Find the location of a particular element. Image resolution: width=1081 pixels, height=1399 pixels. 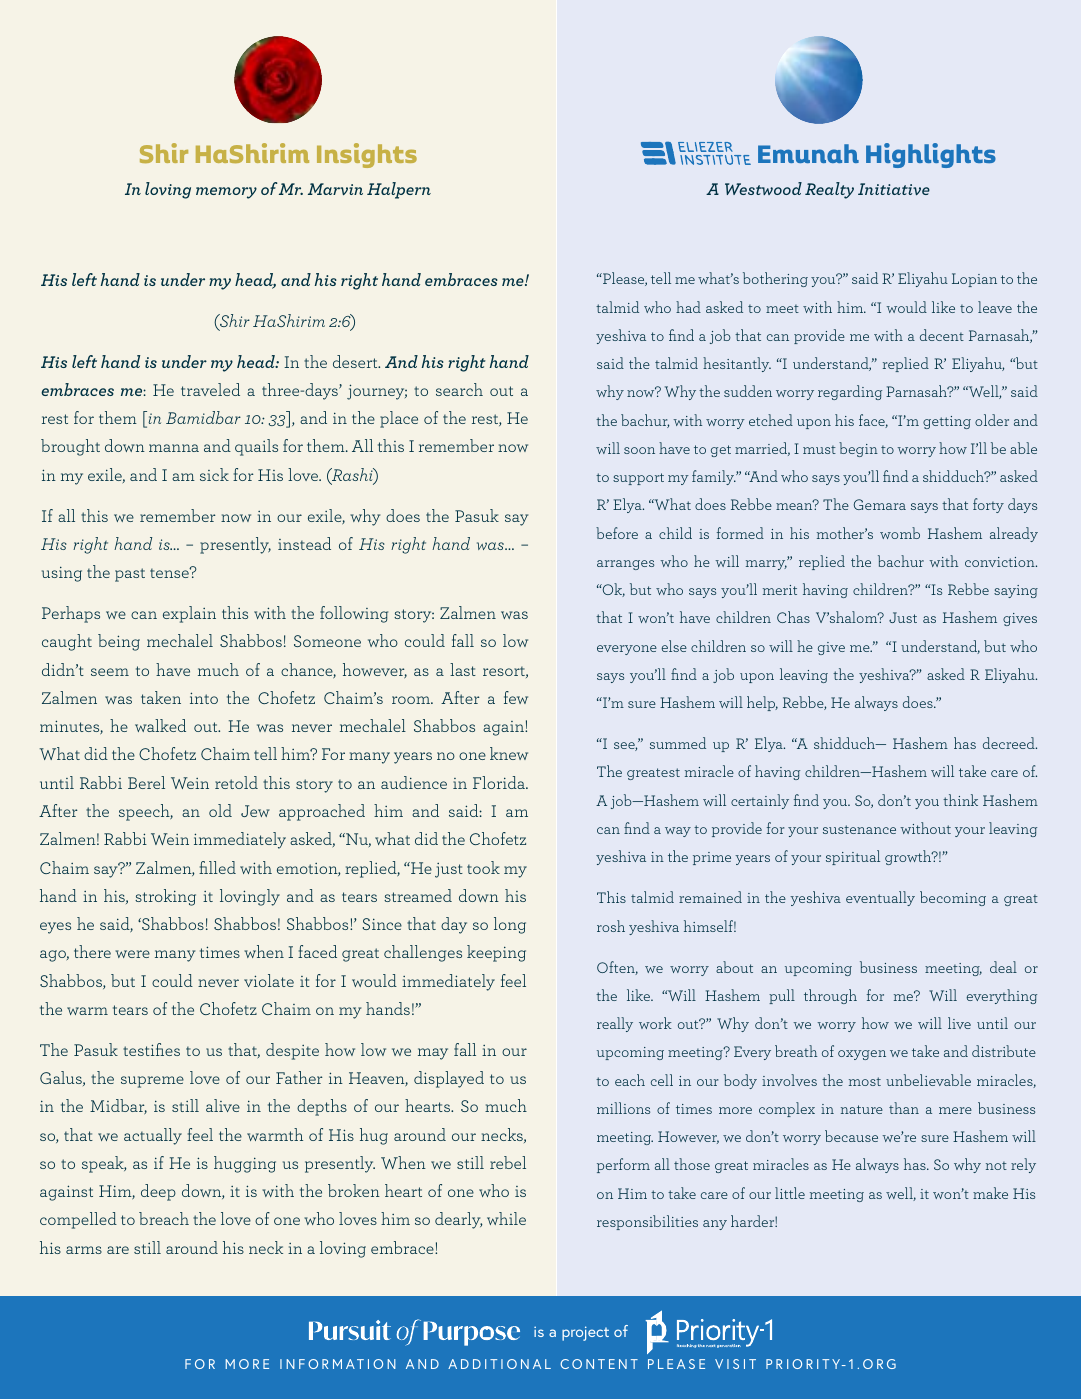

Halpern is located at coordinates (399, 190).
